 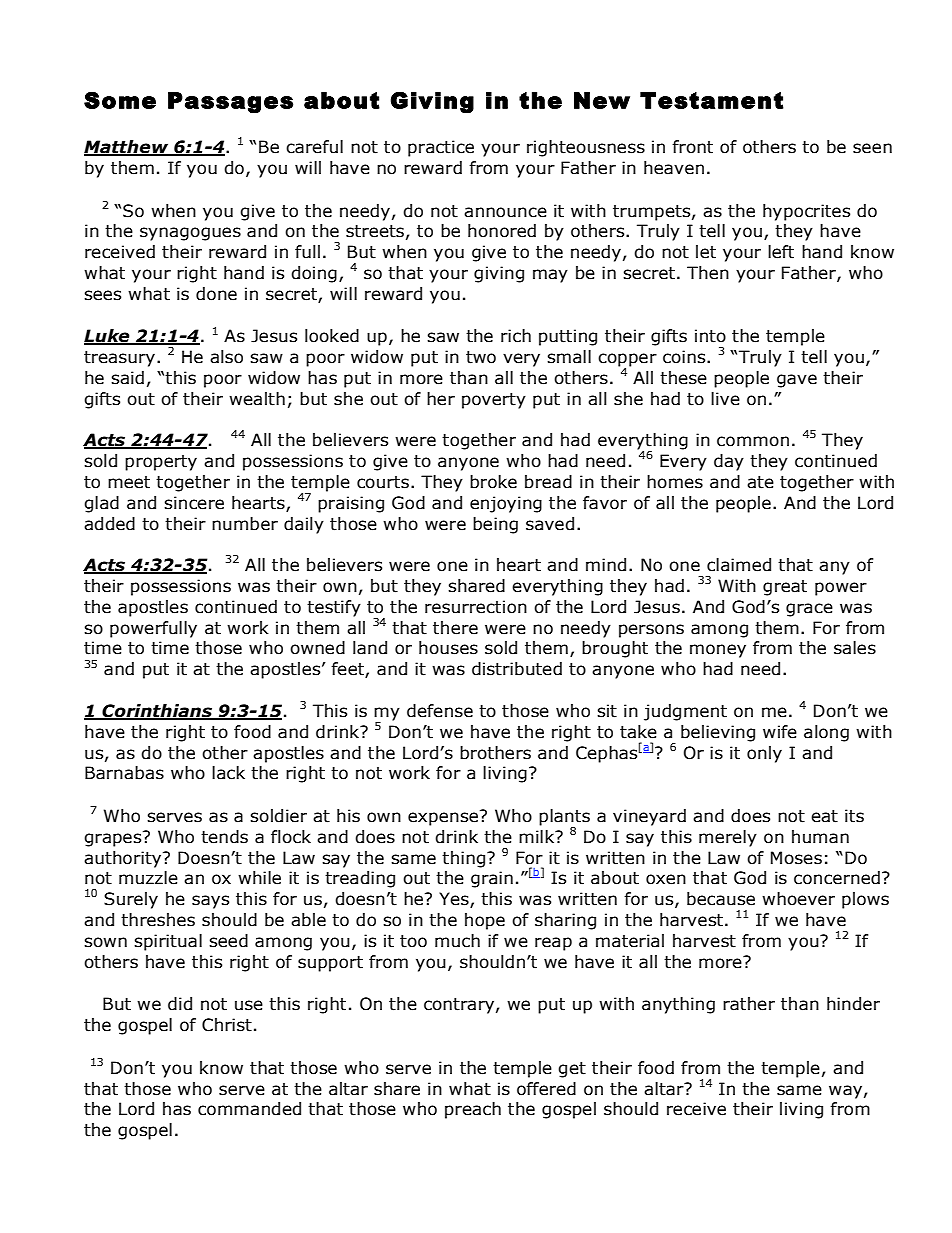 I want to click on commanded, so click(x=249, y=1109).
